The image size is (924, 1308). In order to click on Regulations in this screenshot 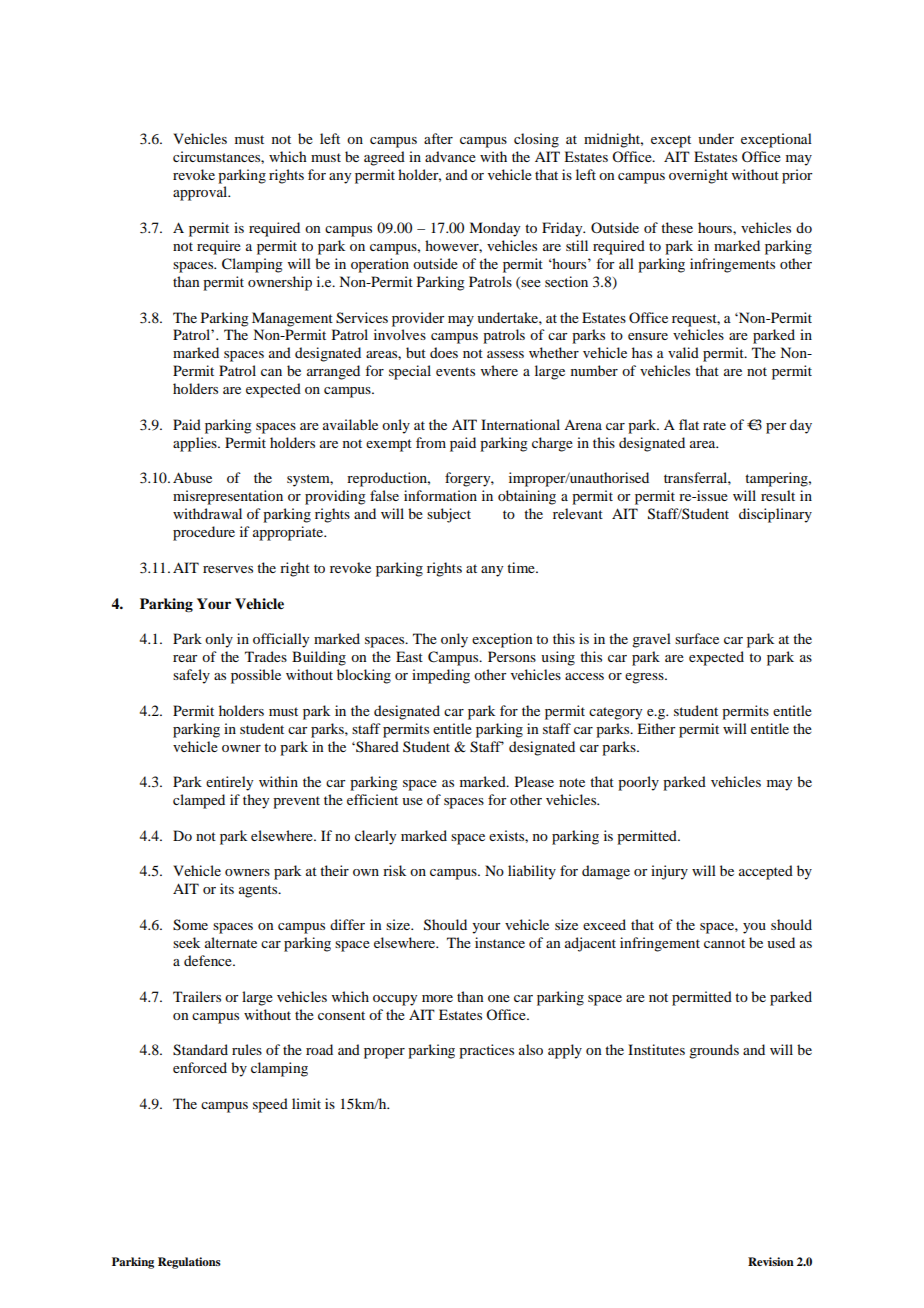, I will do `click(189, 1263)`.
